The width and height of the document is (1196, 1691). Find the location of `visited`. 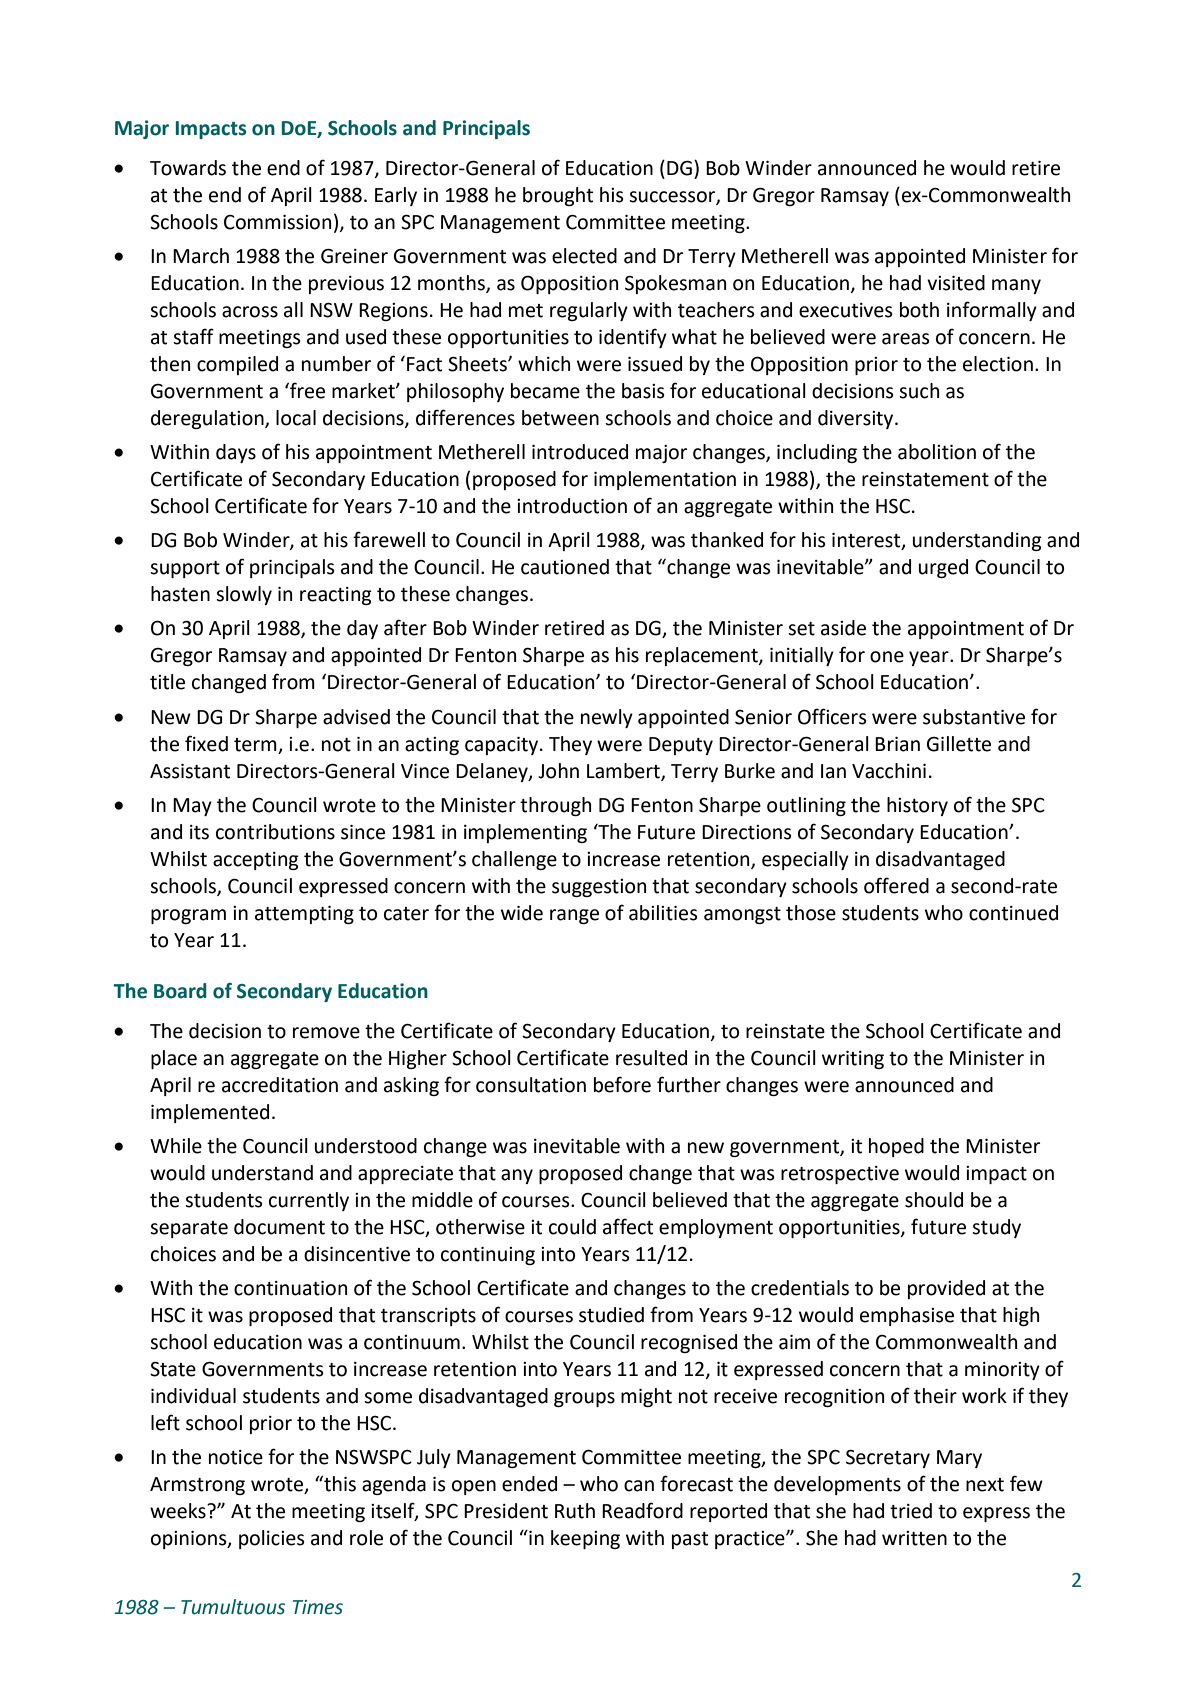

visited is located at coordinates (956, 283).
